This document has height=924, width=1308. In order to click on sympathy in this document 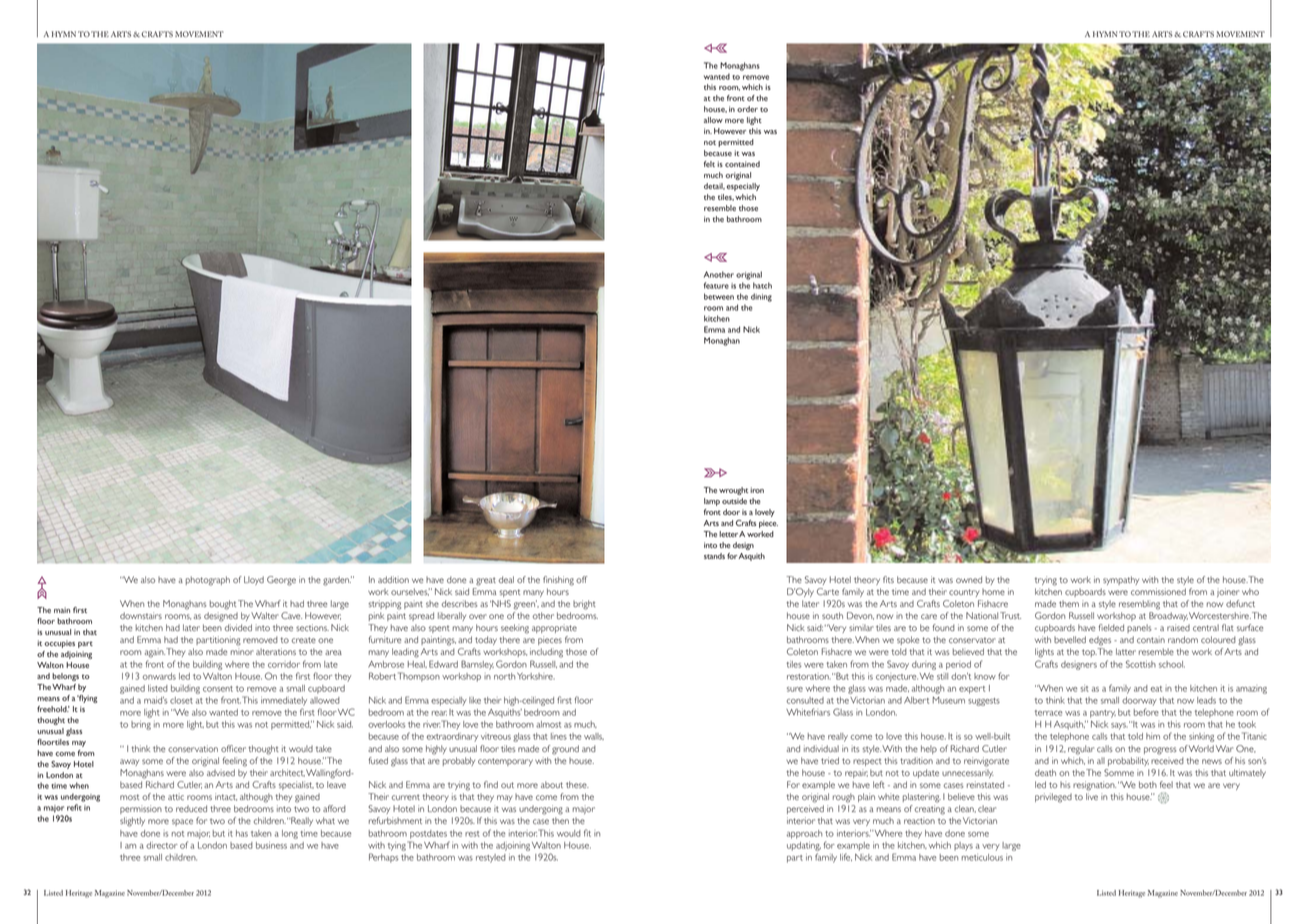, I will do `click(1121, 580)`.
